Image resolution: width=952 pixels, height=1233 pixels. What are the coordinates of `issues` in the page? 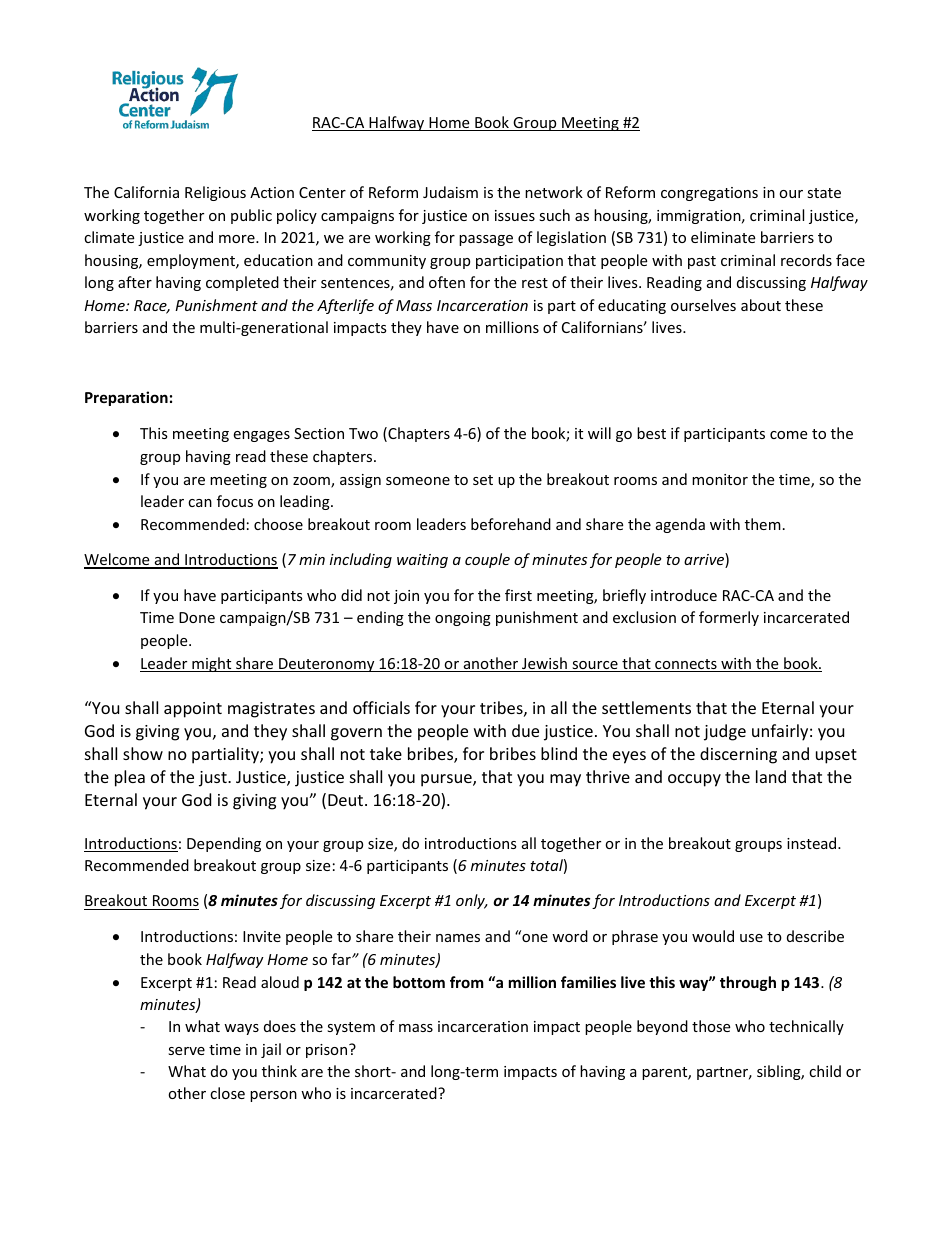 It's located at (515, 215).
